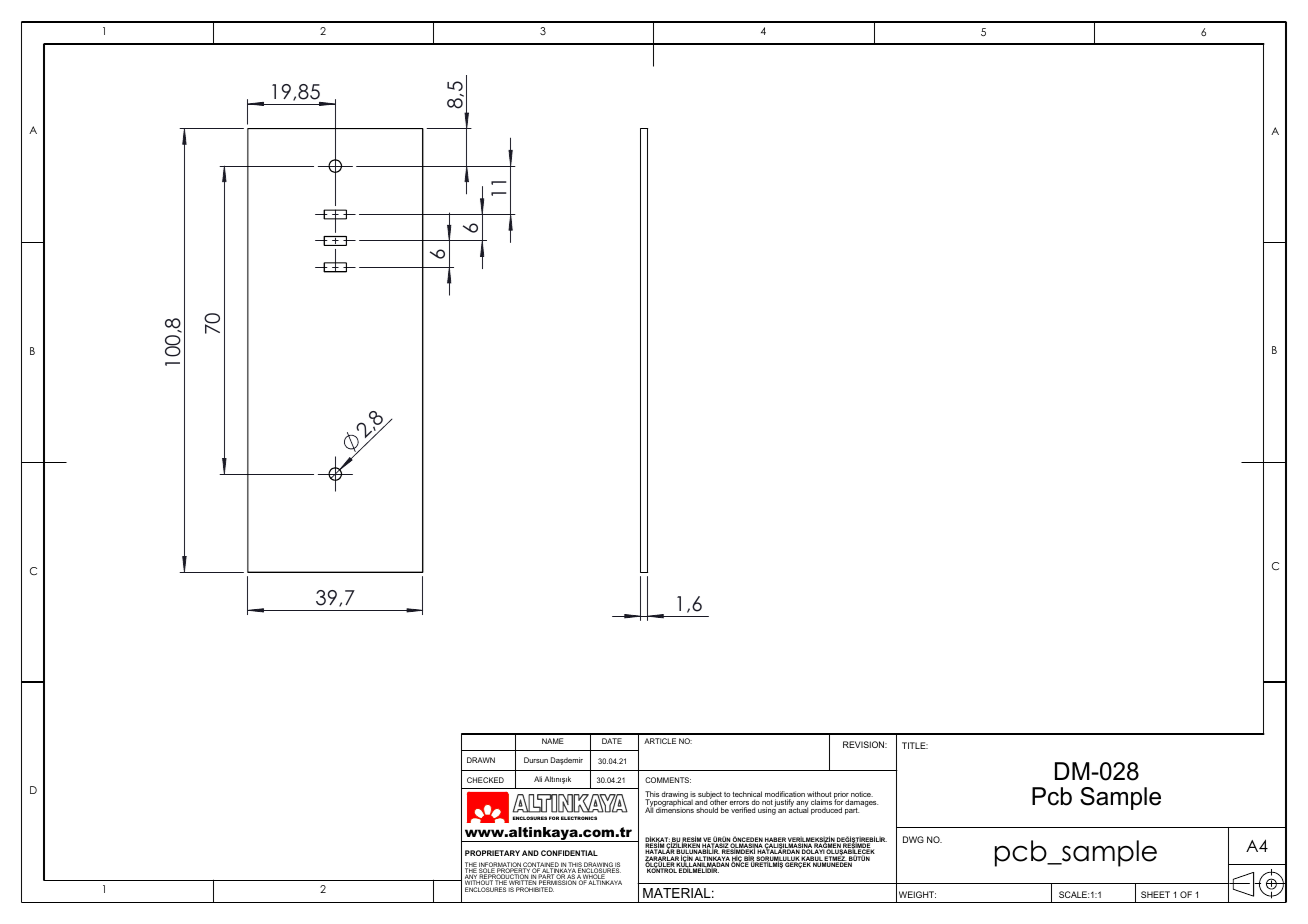 This image has width=1308, height=924. Describe the element at coordinates (579, 818) in the image. I see `ELECTRONICS` at that location.
